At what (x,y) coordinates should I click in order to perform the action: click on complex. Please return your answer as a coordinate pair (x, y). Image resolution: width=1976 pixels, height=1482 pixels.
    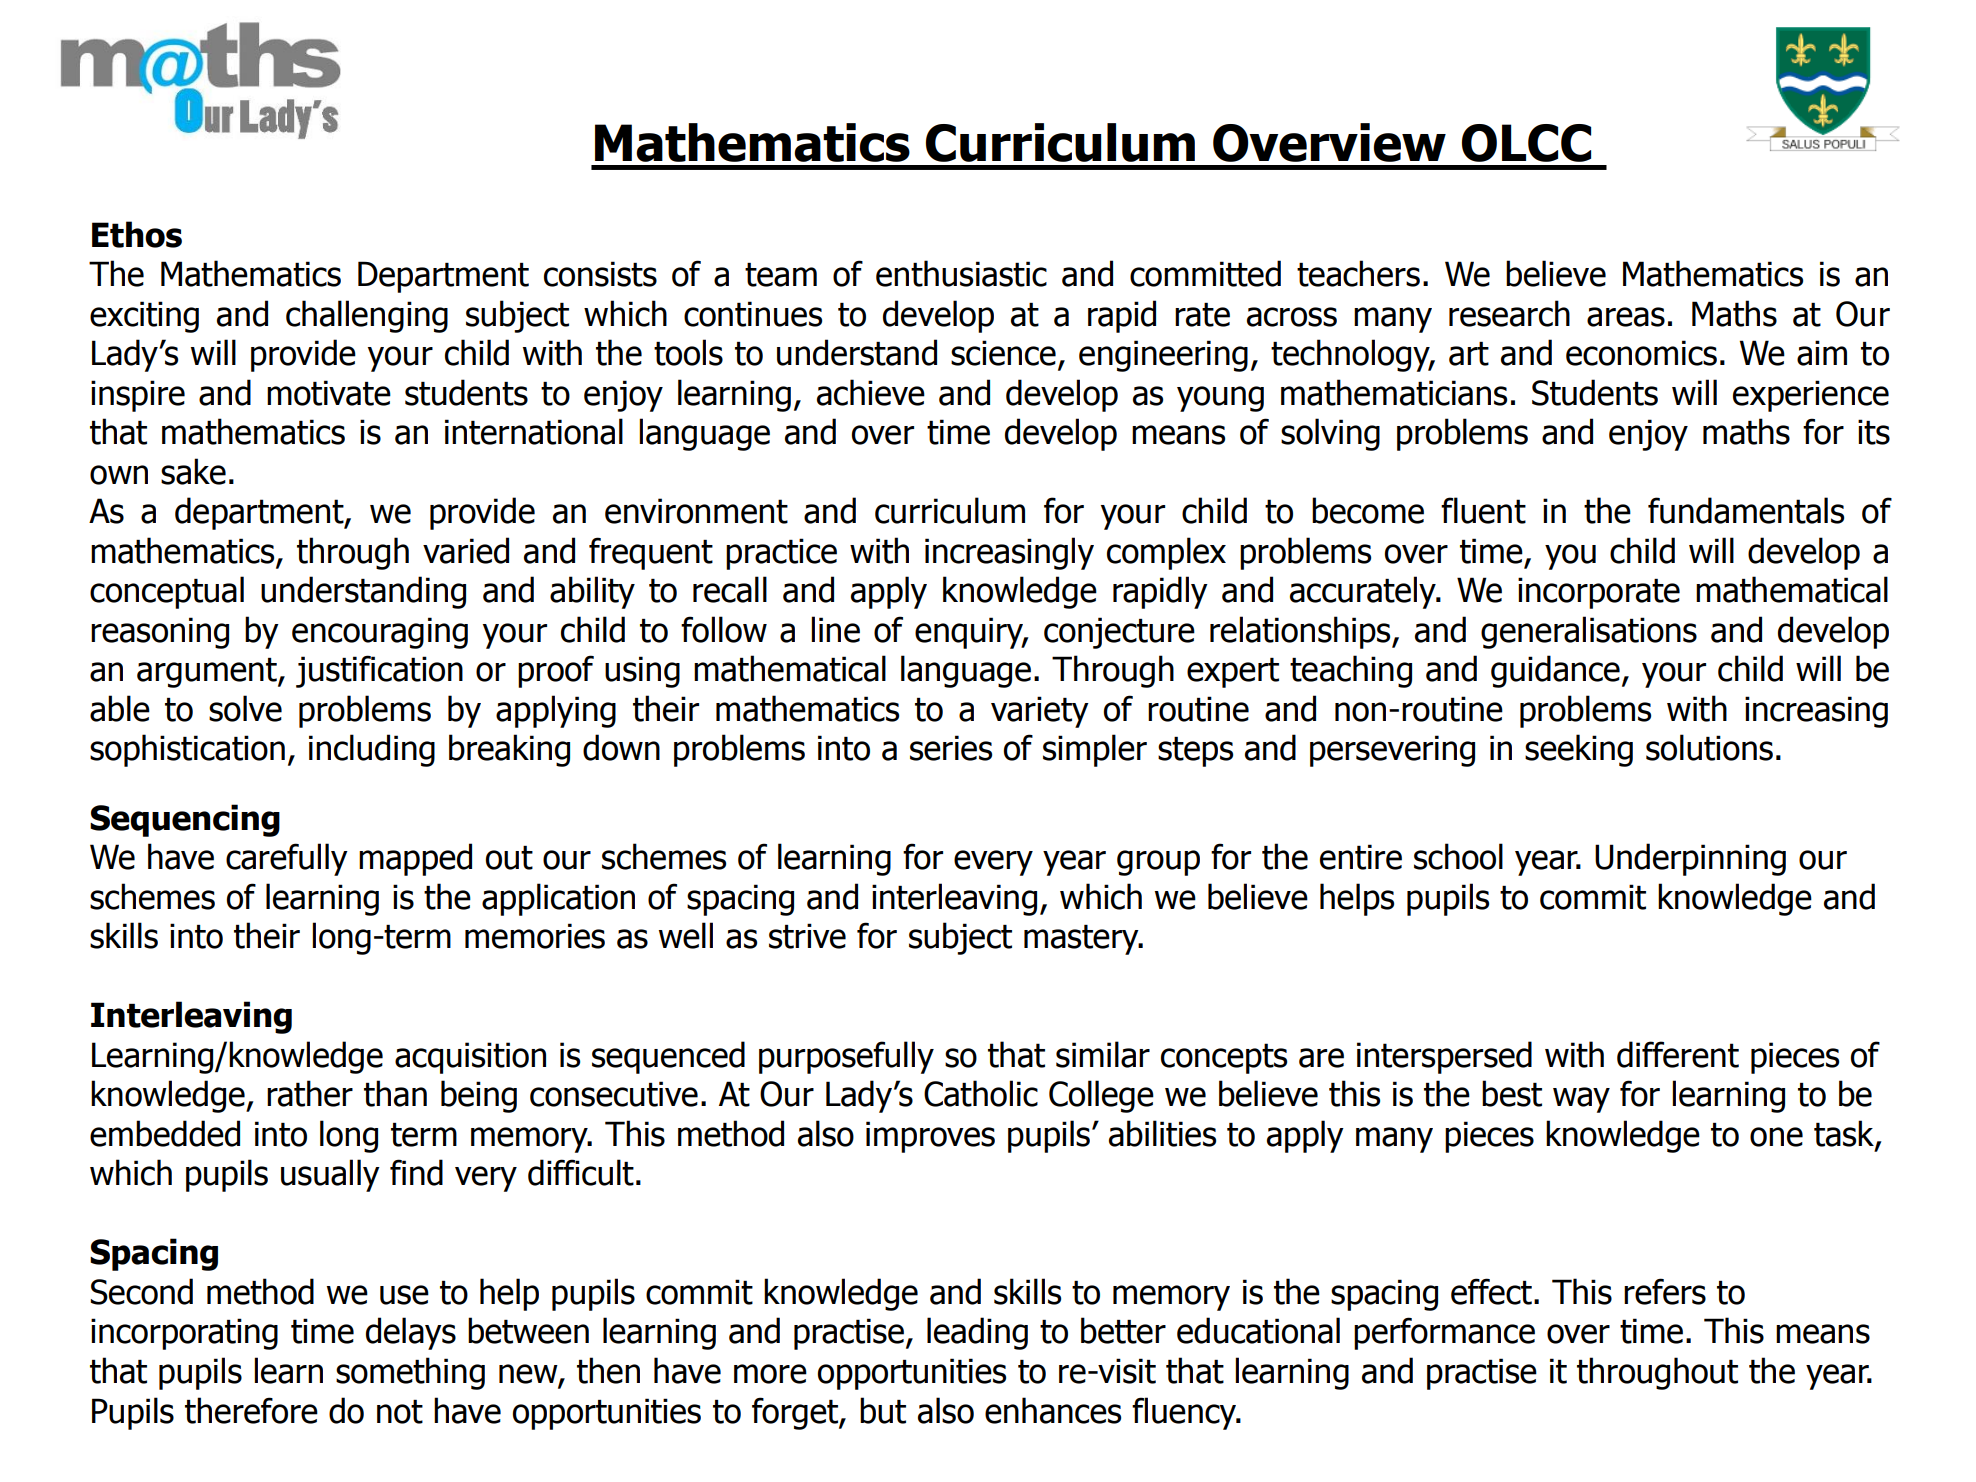
    Looking at the image, I should click on (1166, 553).
